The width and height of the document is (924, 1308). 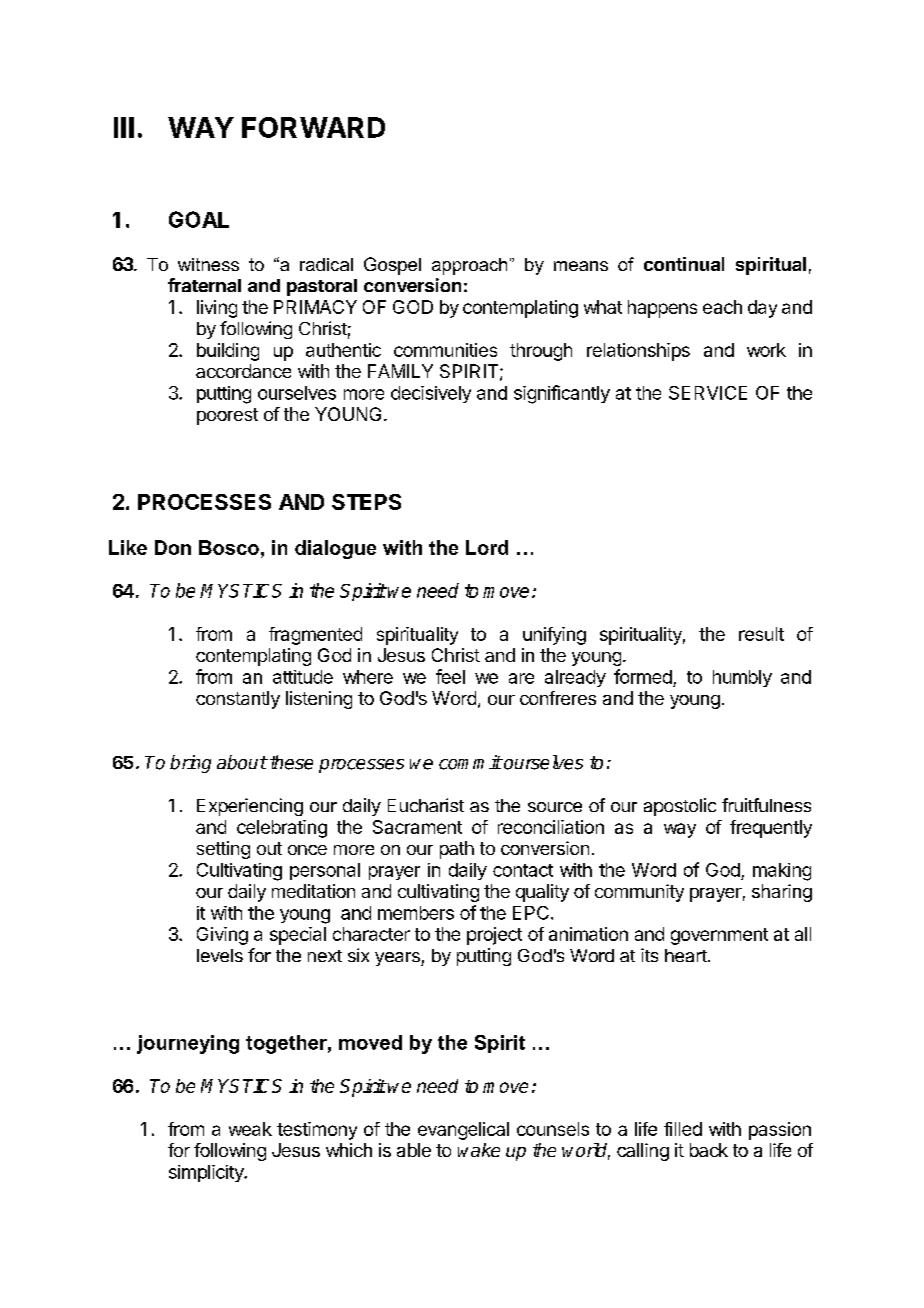 What do you see at coordinates (199, 219) in the document?
I see `GOAL` at bounding box center [199, 219].
